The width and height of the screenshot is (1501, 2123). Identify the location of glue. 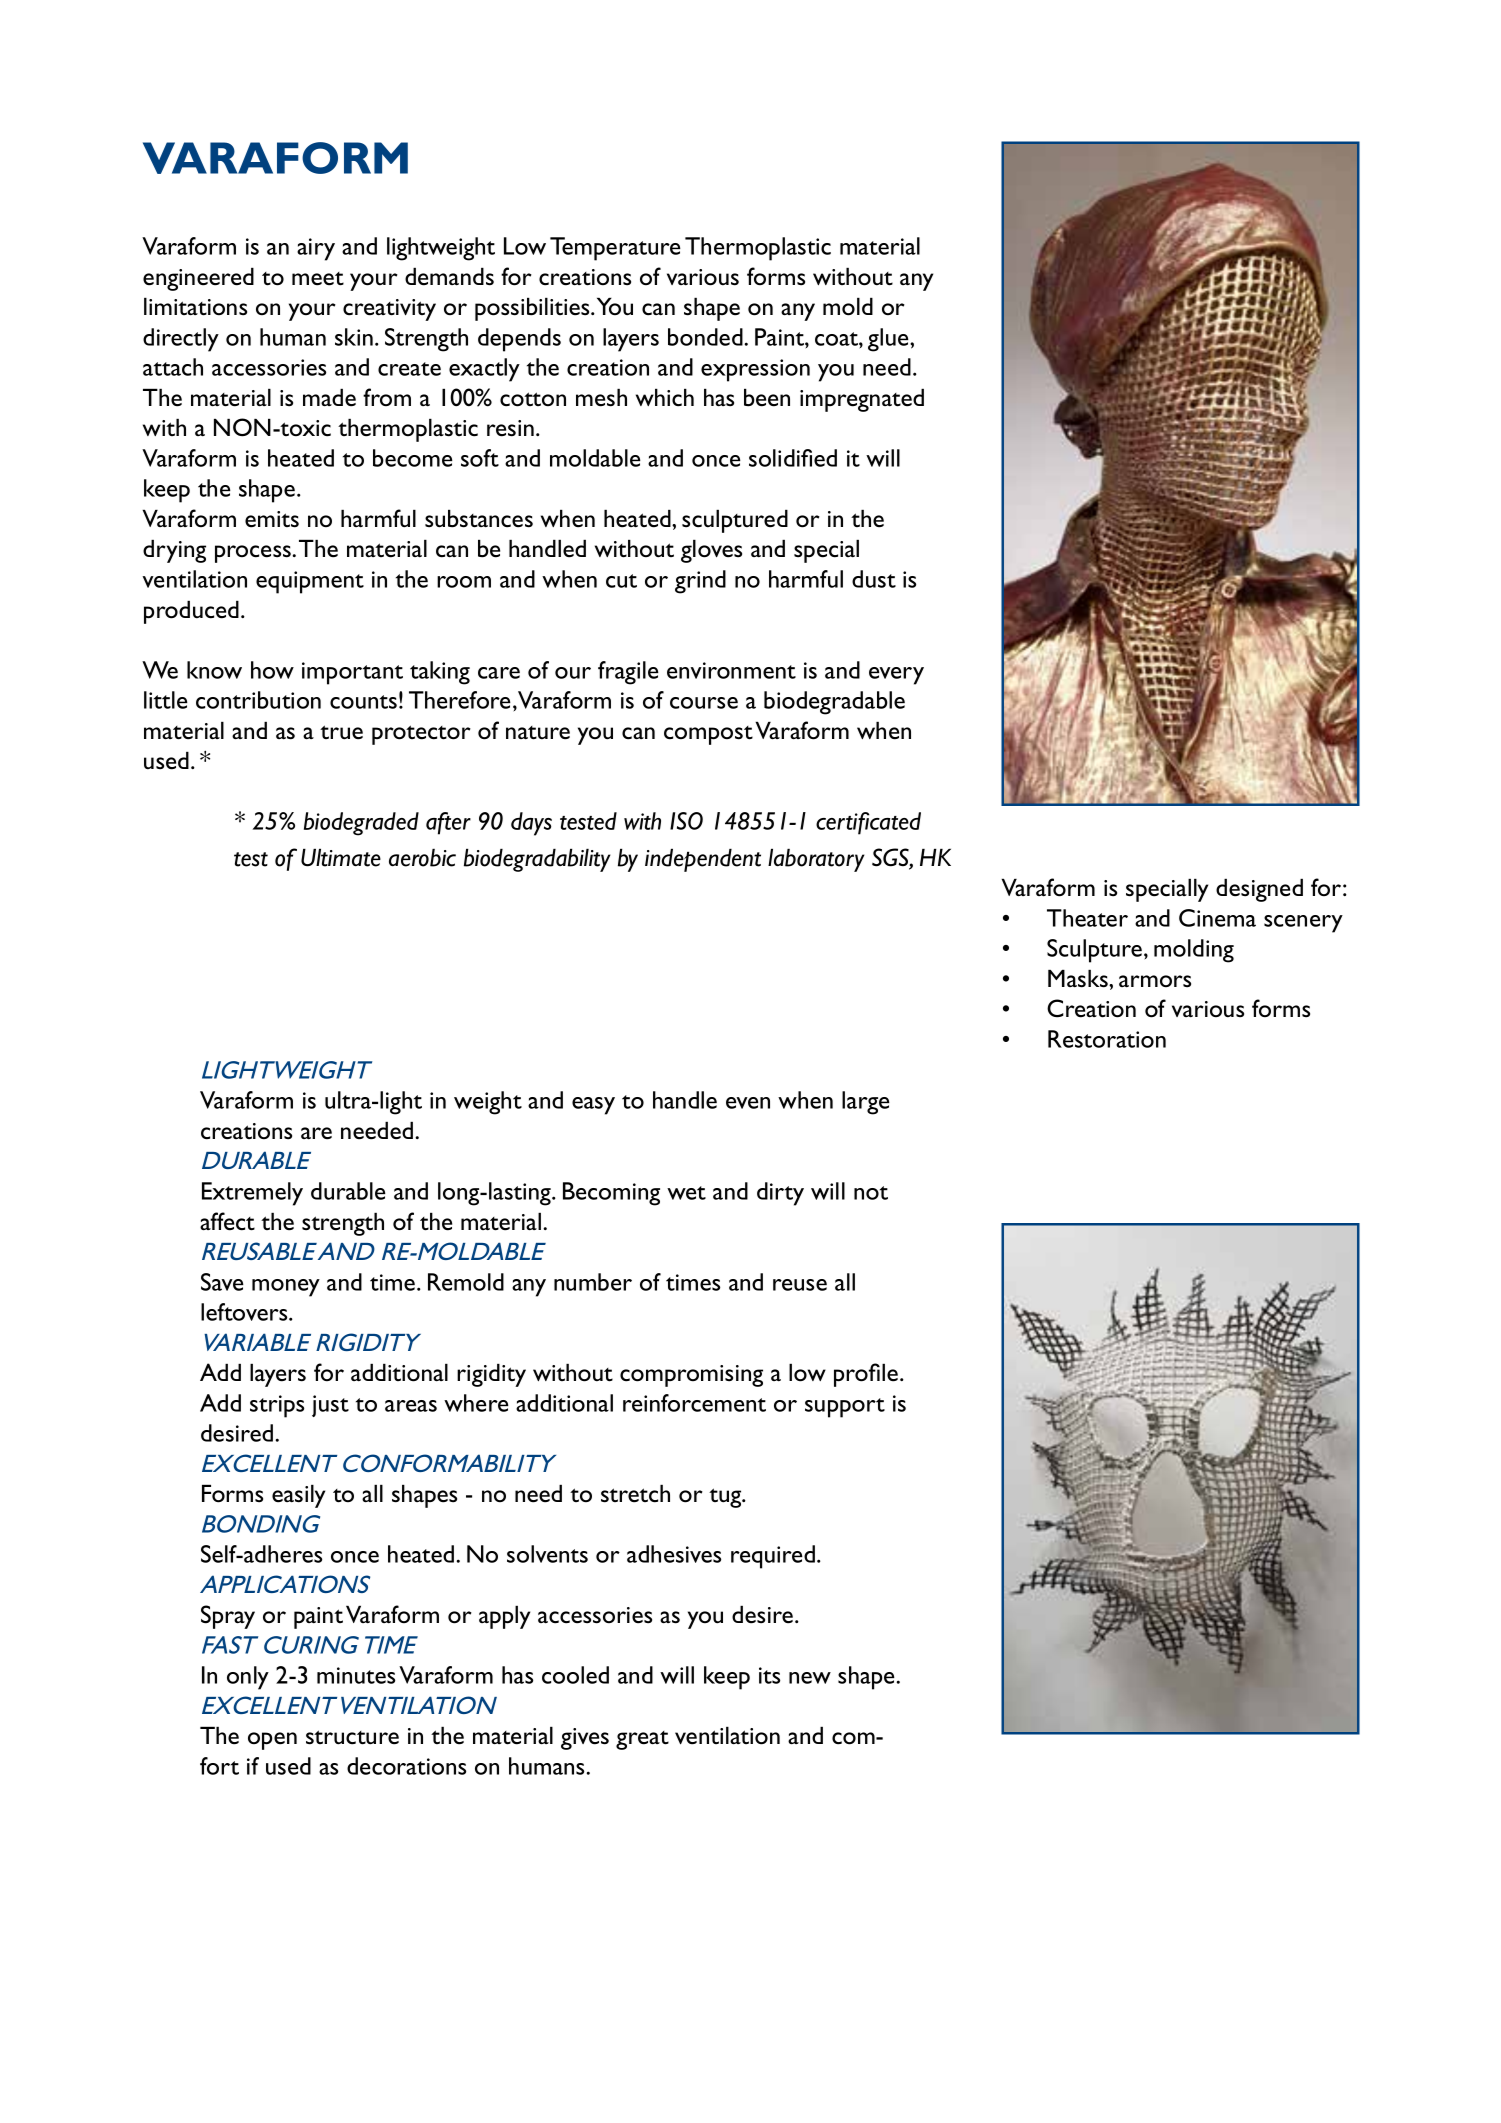
(889, 340).
